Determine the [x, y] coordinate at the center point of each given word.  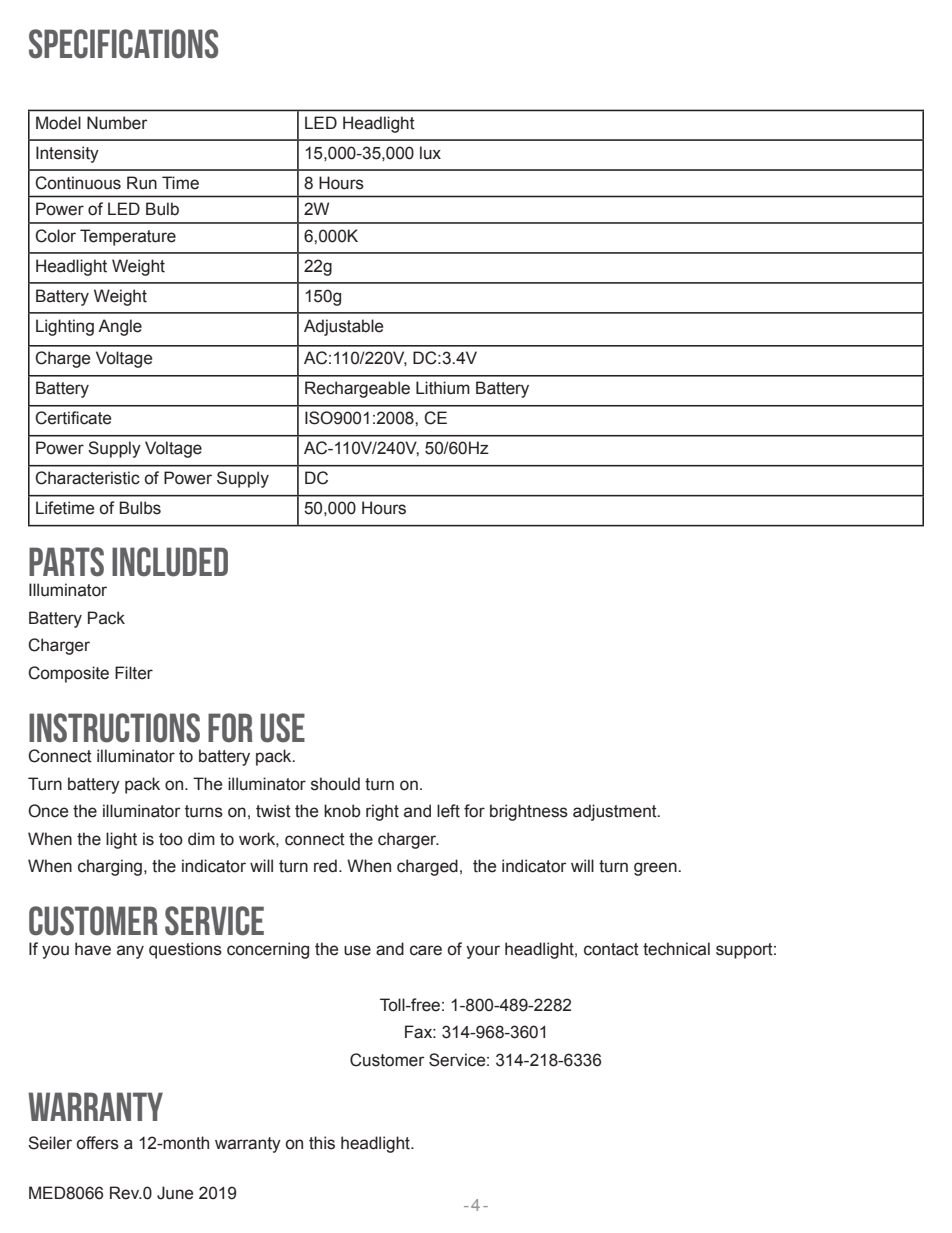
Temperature [128, 237]
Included [170, 562]
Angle [120, 327]
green [656, 869]
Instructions [114, 728]
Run [142, 183]
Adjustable [343, 327]
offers [98, 1143]
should [335, 784]
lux [430, 153]
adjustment [616, 812]
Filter [134, 673]
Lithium [443, 388]
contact [611, 949]
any [130, 952]
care [426, 950]
